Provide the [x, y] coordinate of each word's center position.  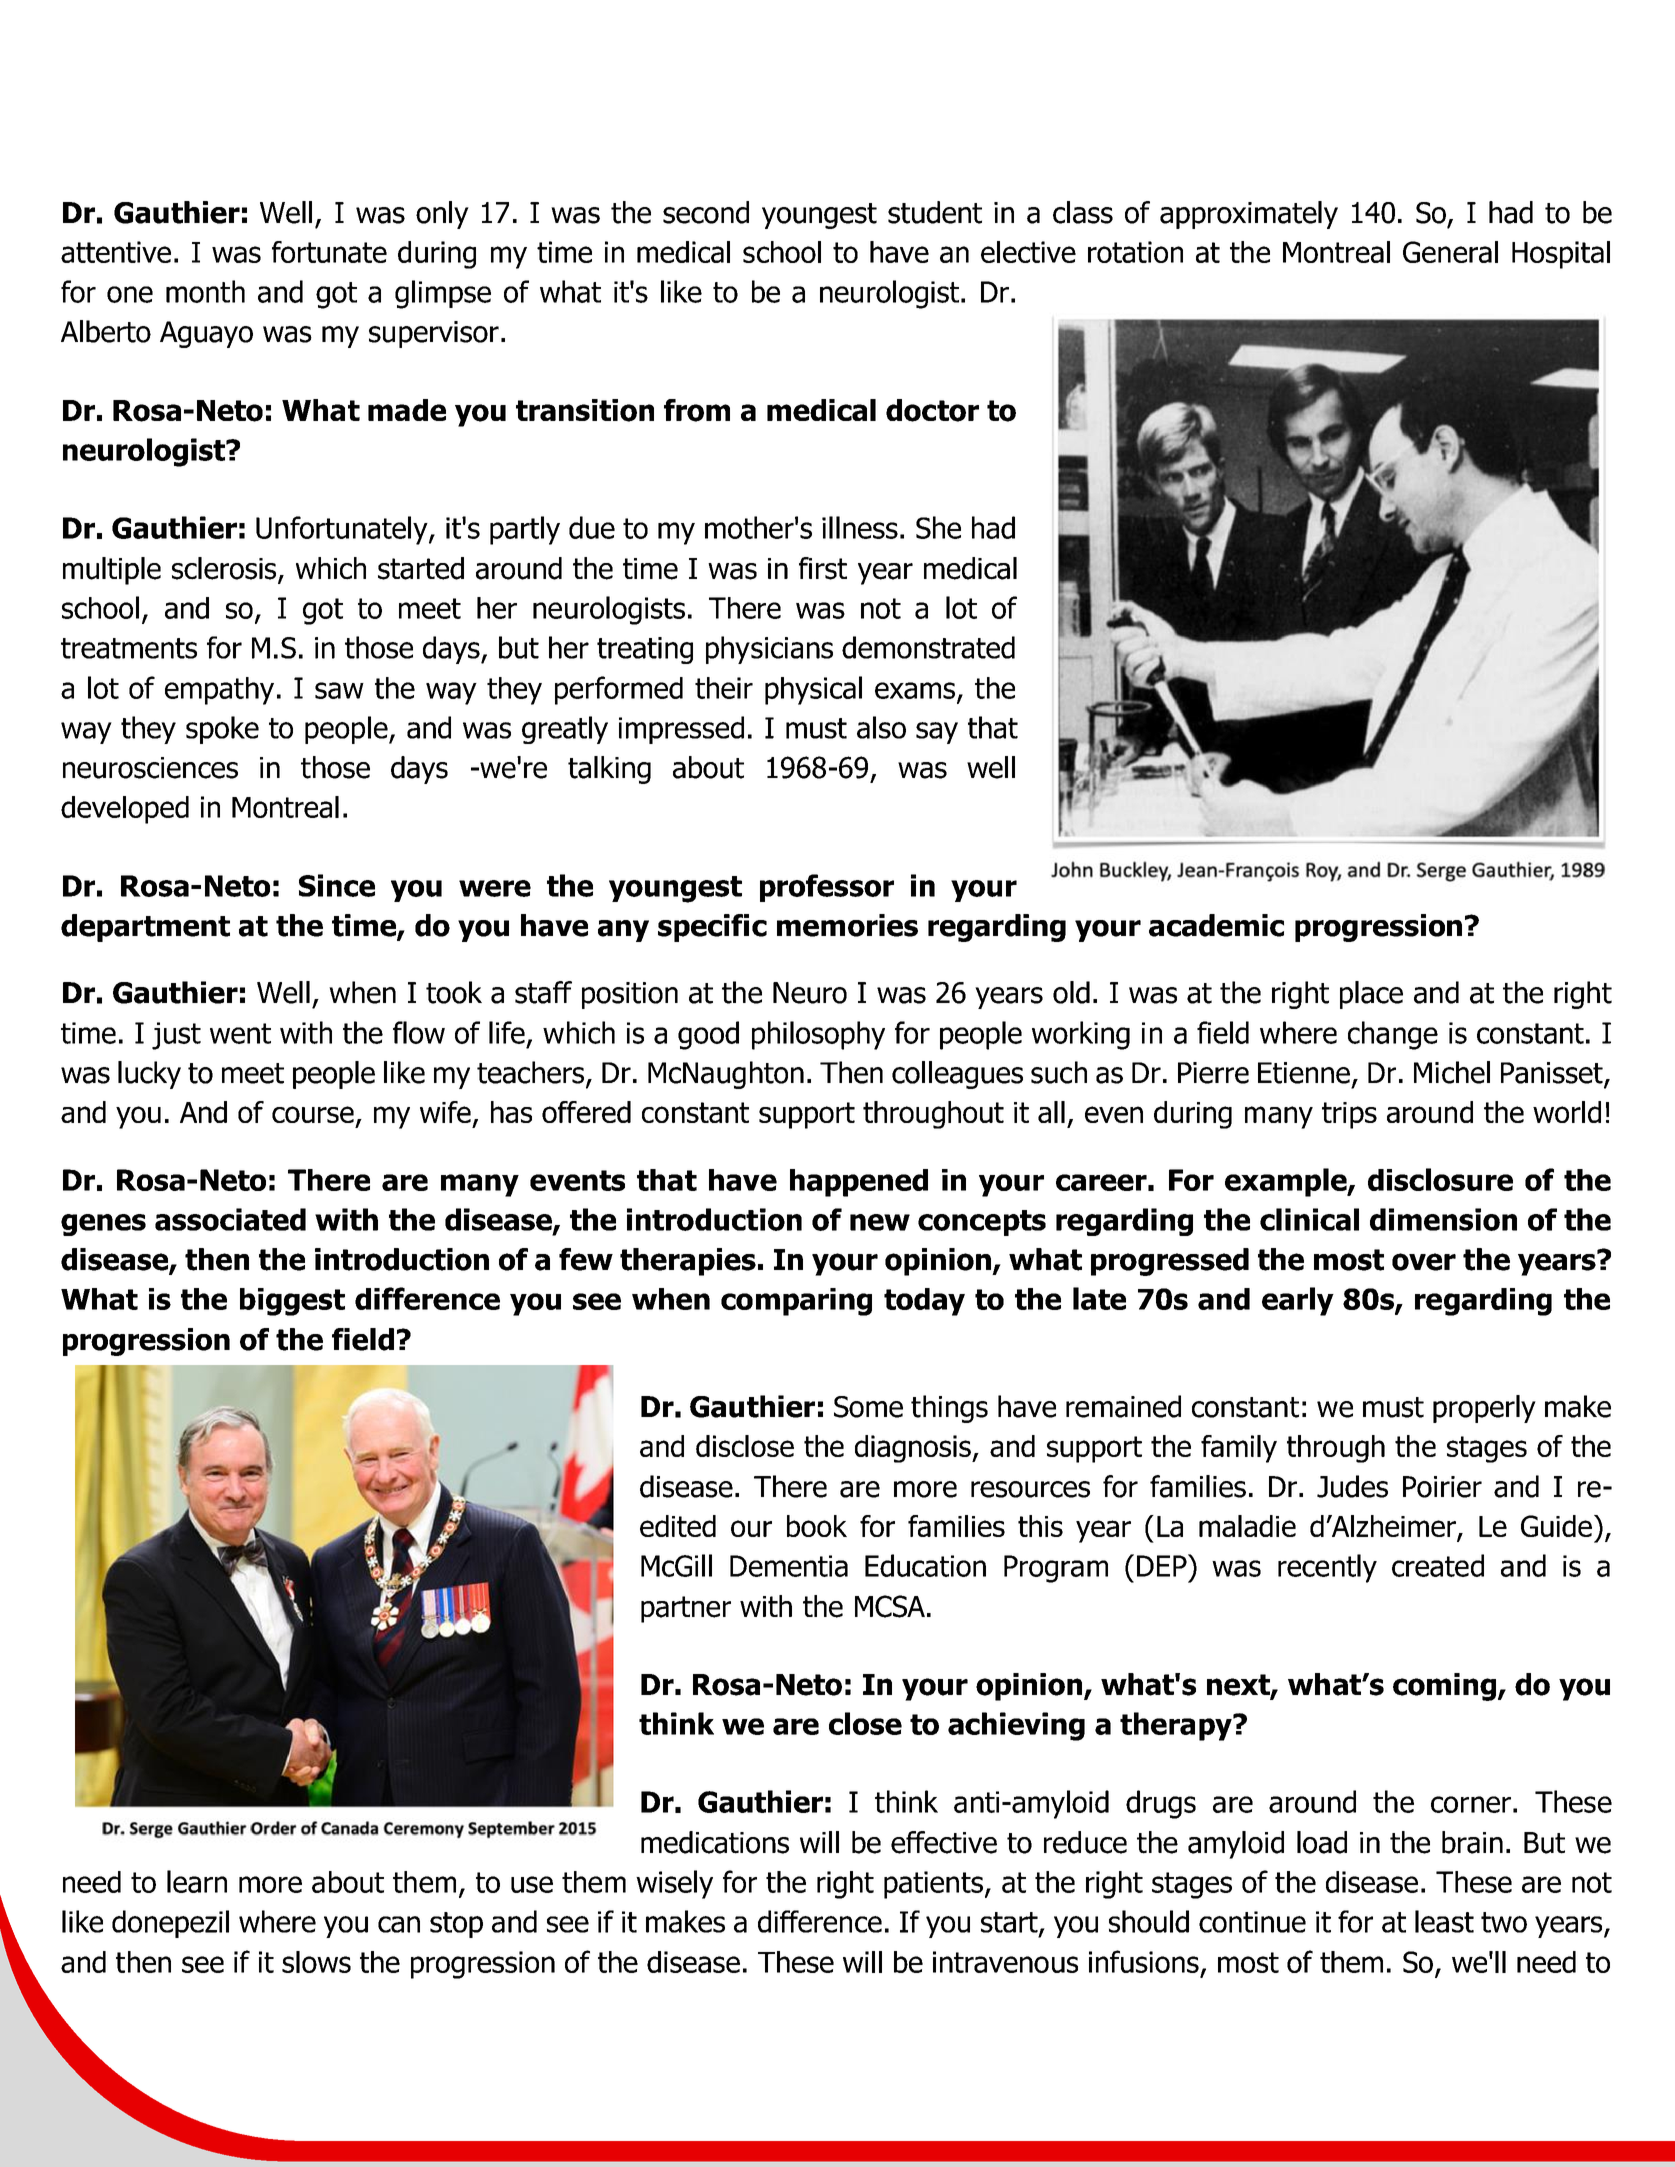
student [935, 212]
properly [1484, 1409]
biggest [292, 1302]
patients [933, 1885]
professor [827, 888]
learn [197, 1881]
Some [868, 1407]
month [205, 291]
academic [1216, 925]
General [1450, 252]
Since [337, 885]
